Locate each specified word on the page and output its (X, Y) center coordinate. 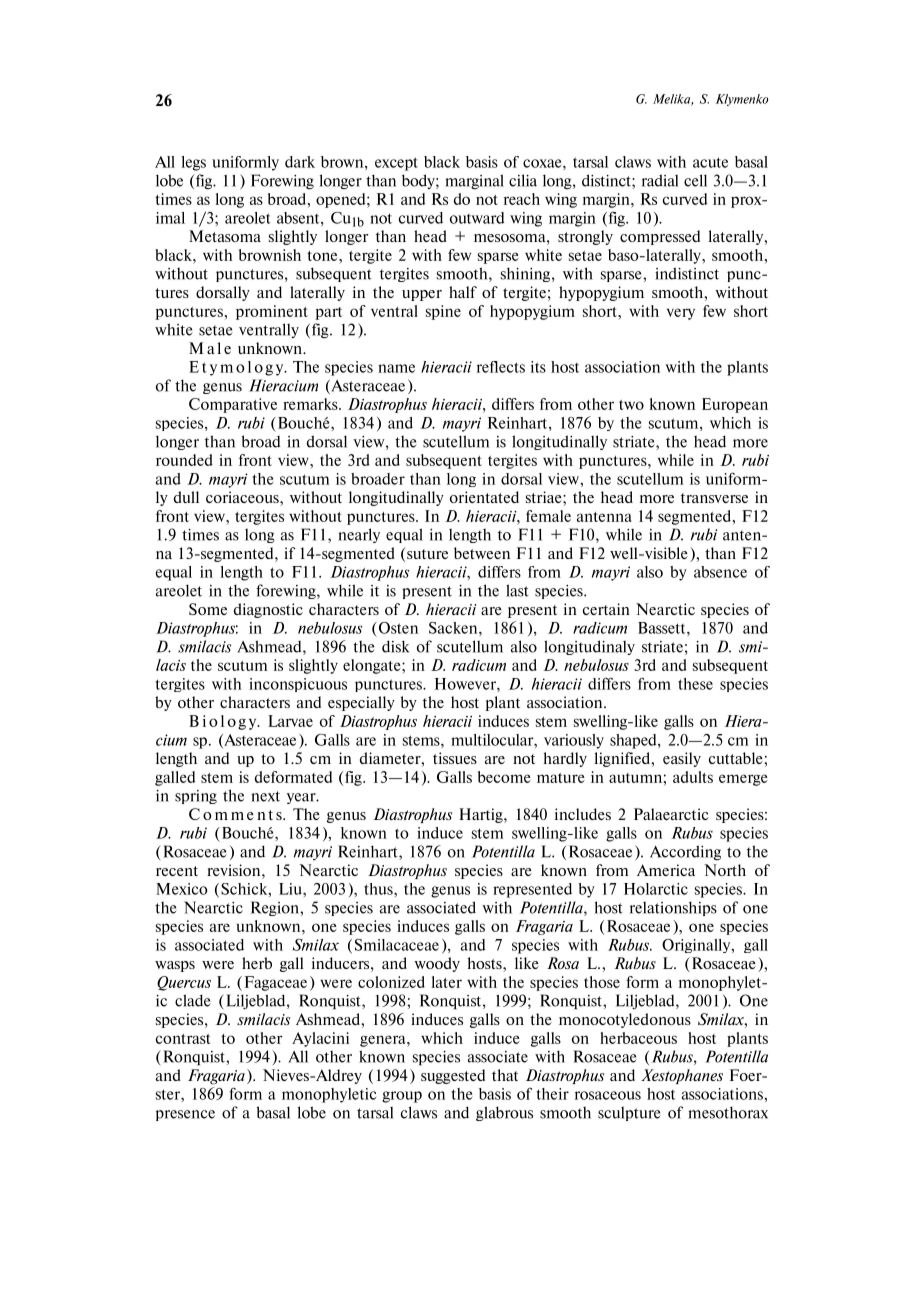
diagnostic (268, 610)
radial (660, 180)
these (695, 684)
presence (185, 1115)
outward (477, 218)
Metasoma (225, 236)
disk (395, 646)
